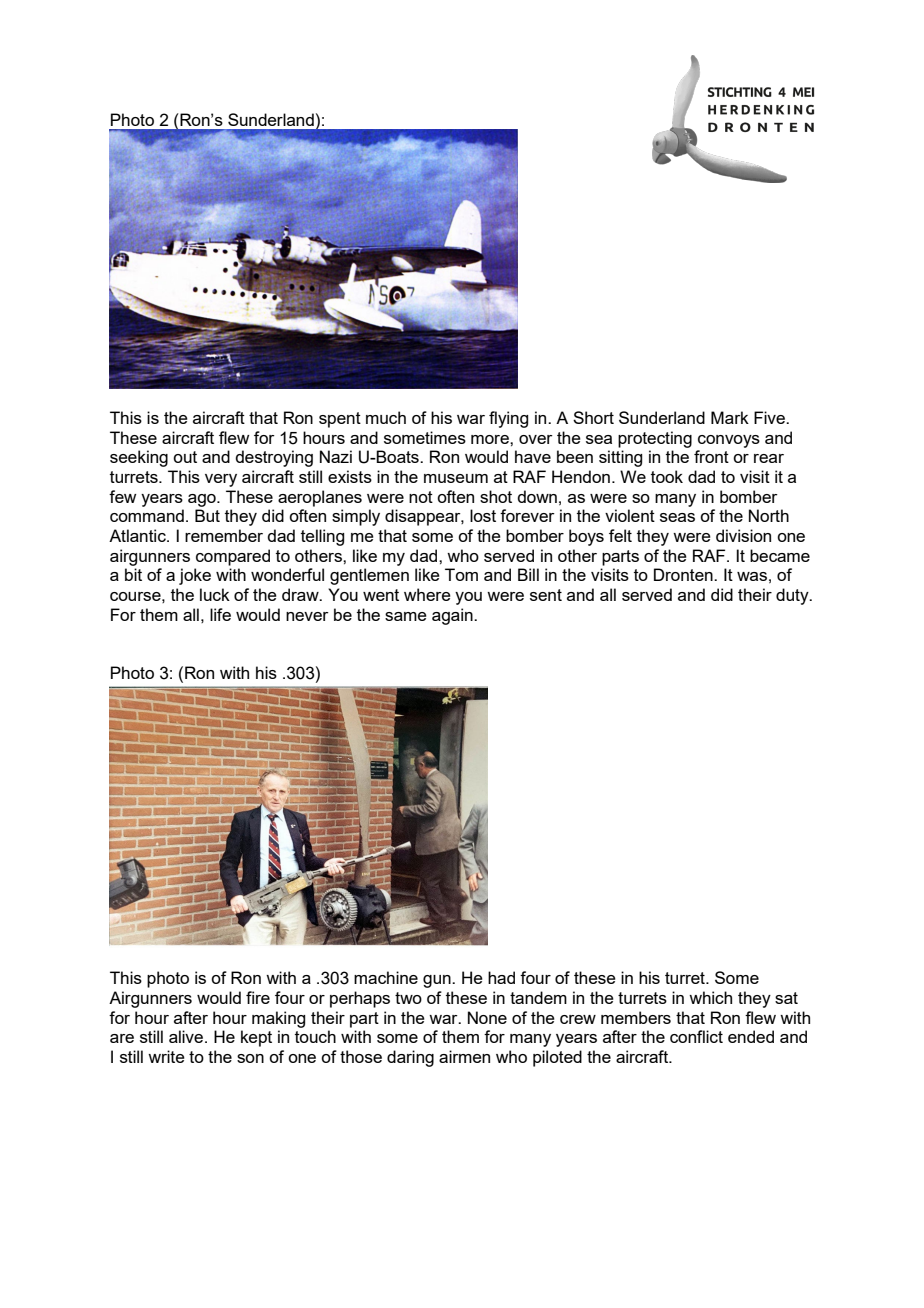 Image resolution: width=924 pixels, height=1308 pixels. Describe the element at coordinates (491, 439) in the image. I see `more` at that location.
